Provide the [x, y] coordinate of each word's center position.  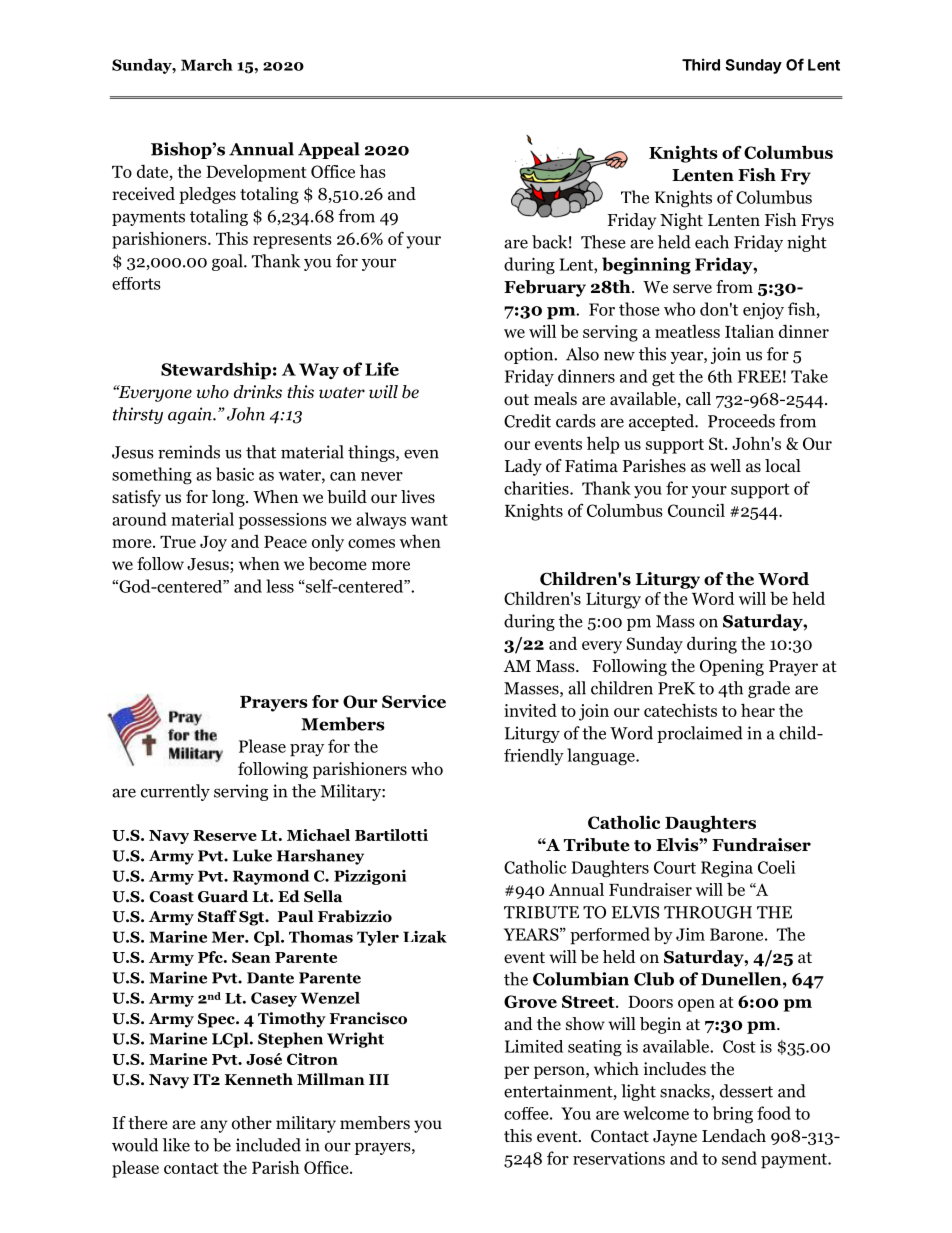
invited [530, 710]
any [213, 1126]
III [379, 1079]
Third [701, 64]
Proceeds [741, 421]
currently [175, 792]
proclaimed [700, 734]
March [207, 65]
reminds [189, 452]
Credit [527, 421]
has [373, 171]
